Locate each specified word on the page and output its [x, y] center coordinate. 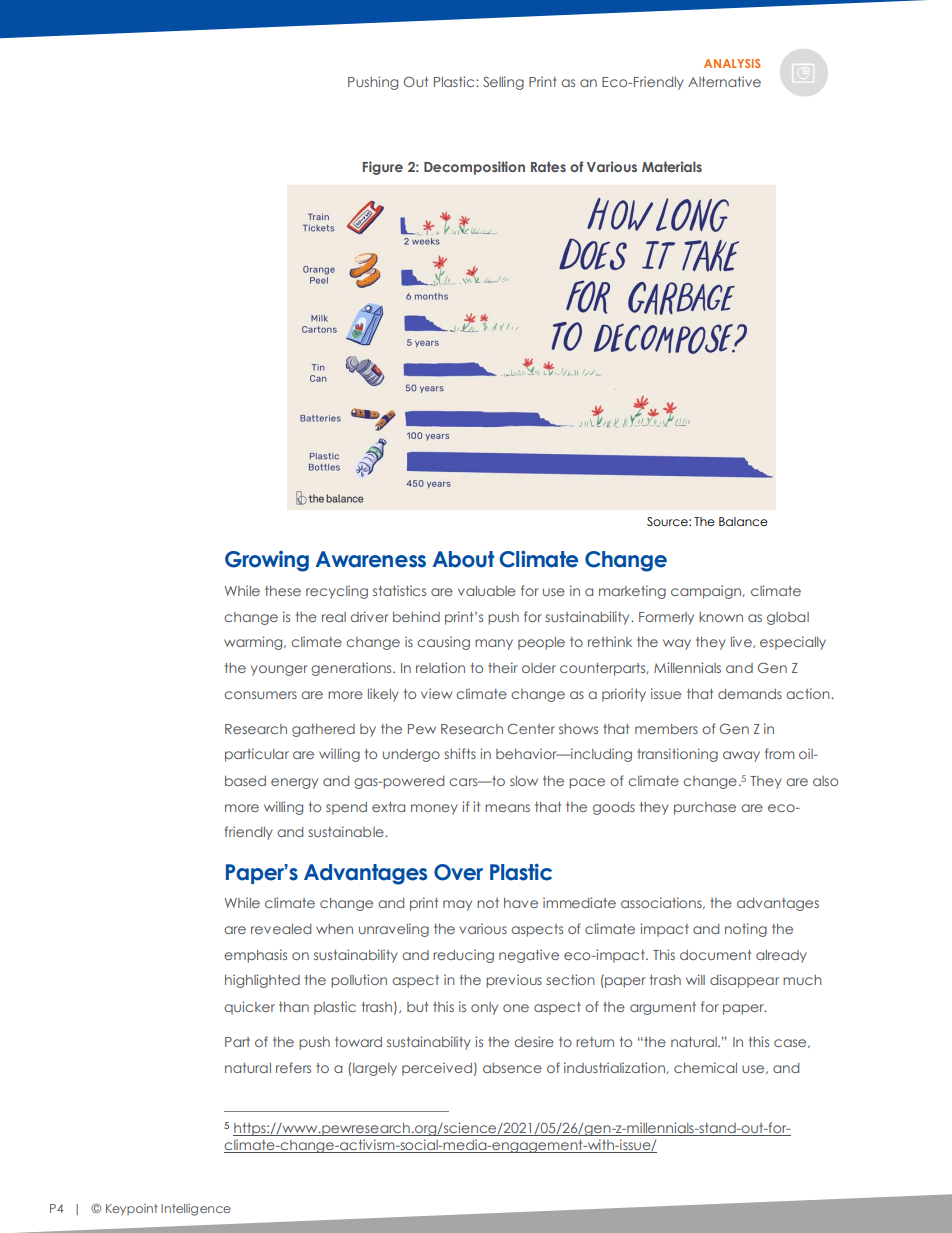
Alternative [724, 81]
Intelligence [196, 1210]
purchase [705, 808]
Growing [267, 561]
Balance [743, 521]
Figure [383, 168]
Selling [503, 83]
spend [346, 808]
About [464, 559]
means [507, 808]
